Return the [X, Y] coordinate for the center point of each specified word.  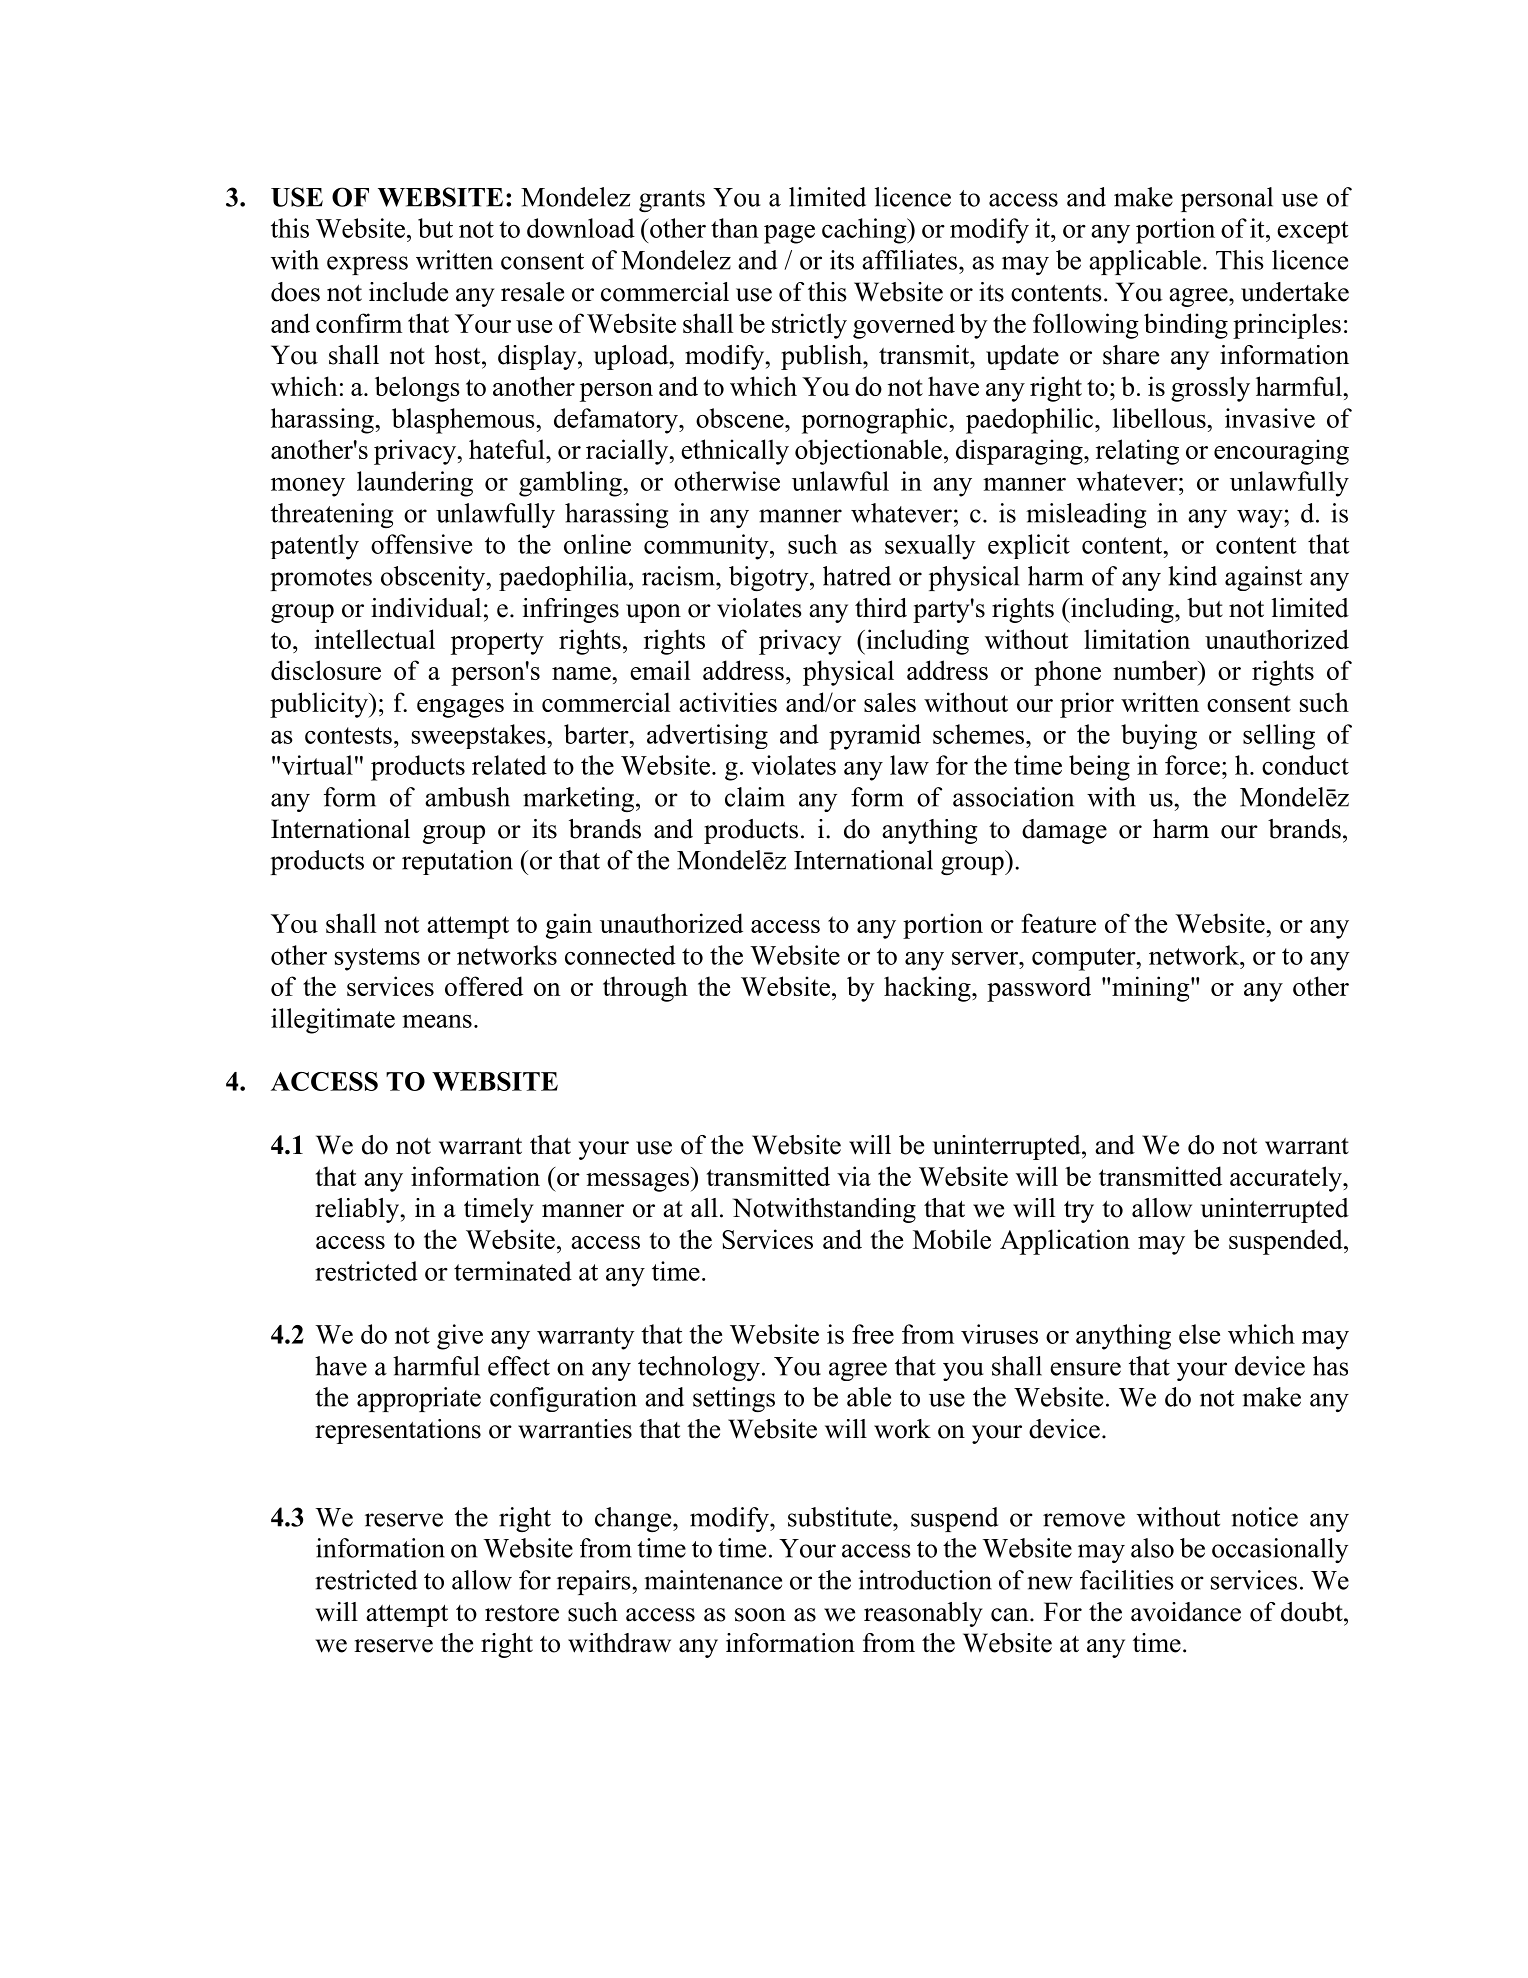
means [437, 1021]
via [854, 1176]
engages [460, 708]
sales [890, 702]
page [789, 234]
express [367, 265]
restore [522, 1613]
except [1313, 232]
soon [760, 1615]
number [1156, 670]
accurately [1287, 1179]
